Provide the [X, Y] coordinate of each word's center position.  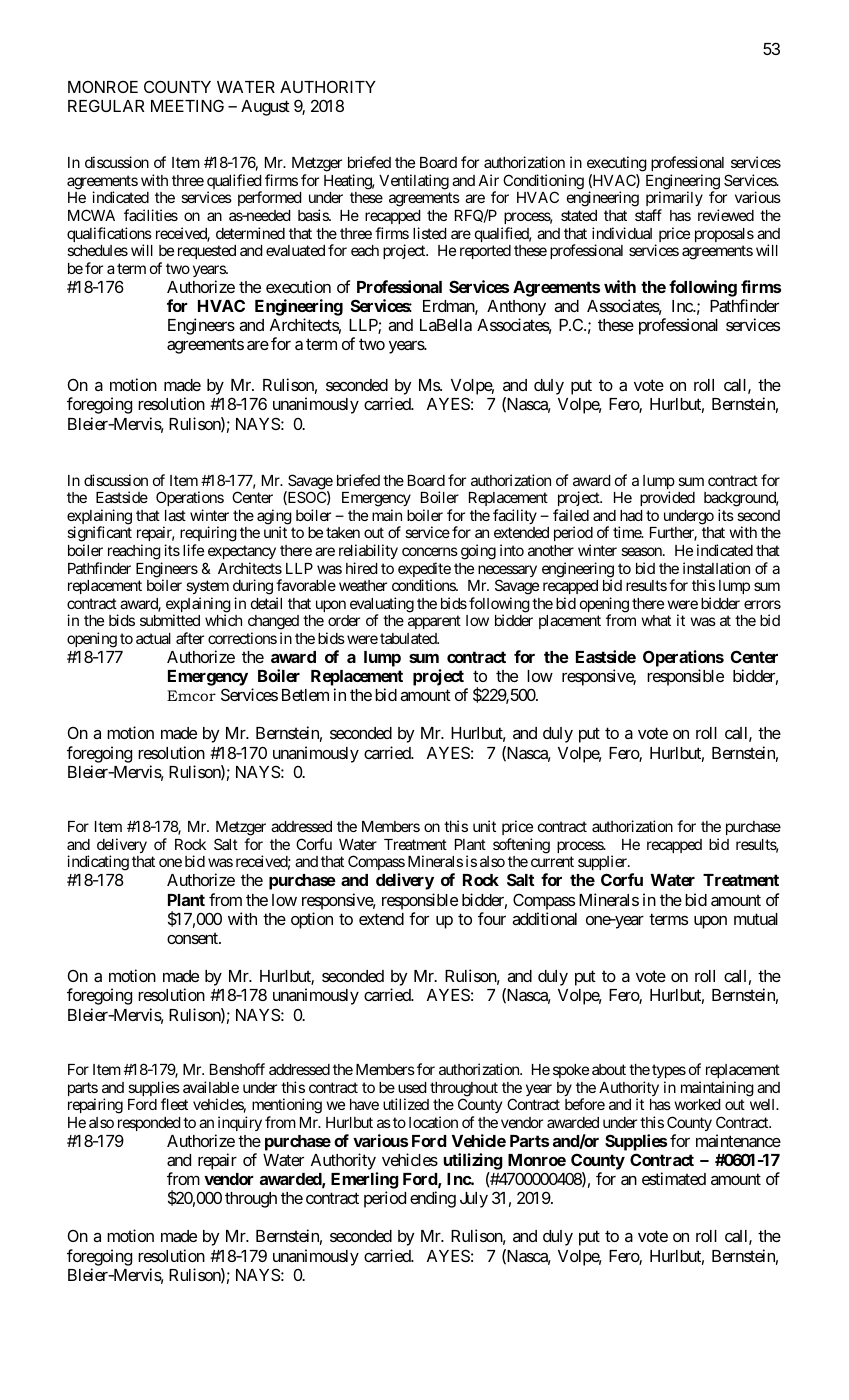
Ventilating [414, 182]
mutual [756, 919]
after [190, 638]
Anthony [516, 308]
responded [149, 1124]
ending [433, 1199]
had [631, 515]
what [656, 620]
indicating [98, 864]
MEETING [187, 105]
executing [617, 165]
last [175, 515]
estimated [674, 1178]
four [492, 918]
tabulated [409, 638]
